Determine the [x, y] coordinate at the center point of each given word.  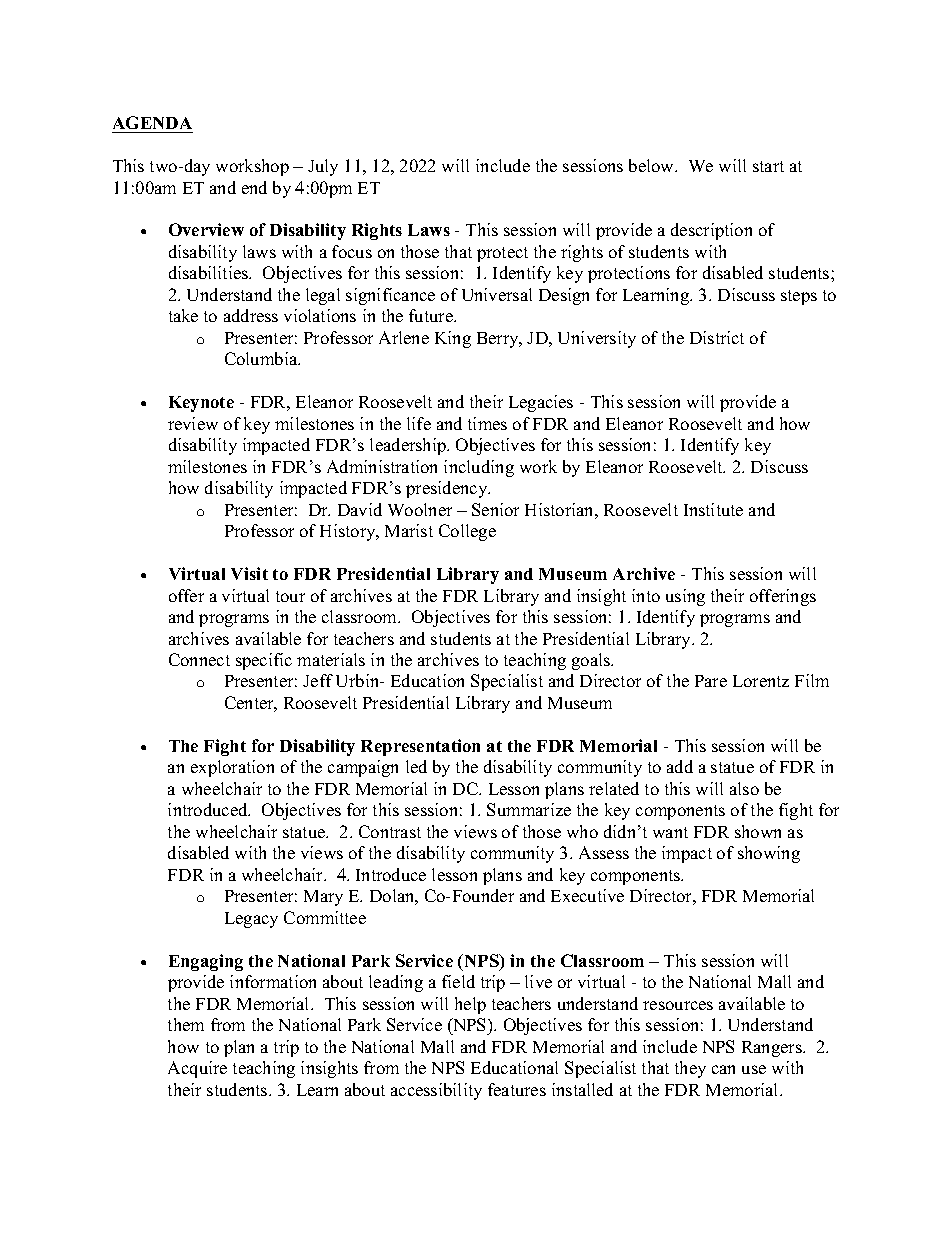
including [479, 468]
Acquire [197, 1069]
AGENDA [152, 122]
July [323, 167]
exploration [232, 768]
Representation [420, 747]
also [744, 788]
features [517, 1089]
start [768, 166]
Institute [713, 509]
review [193, 423]
